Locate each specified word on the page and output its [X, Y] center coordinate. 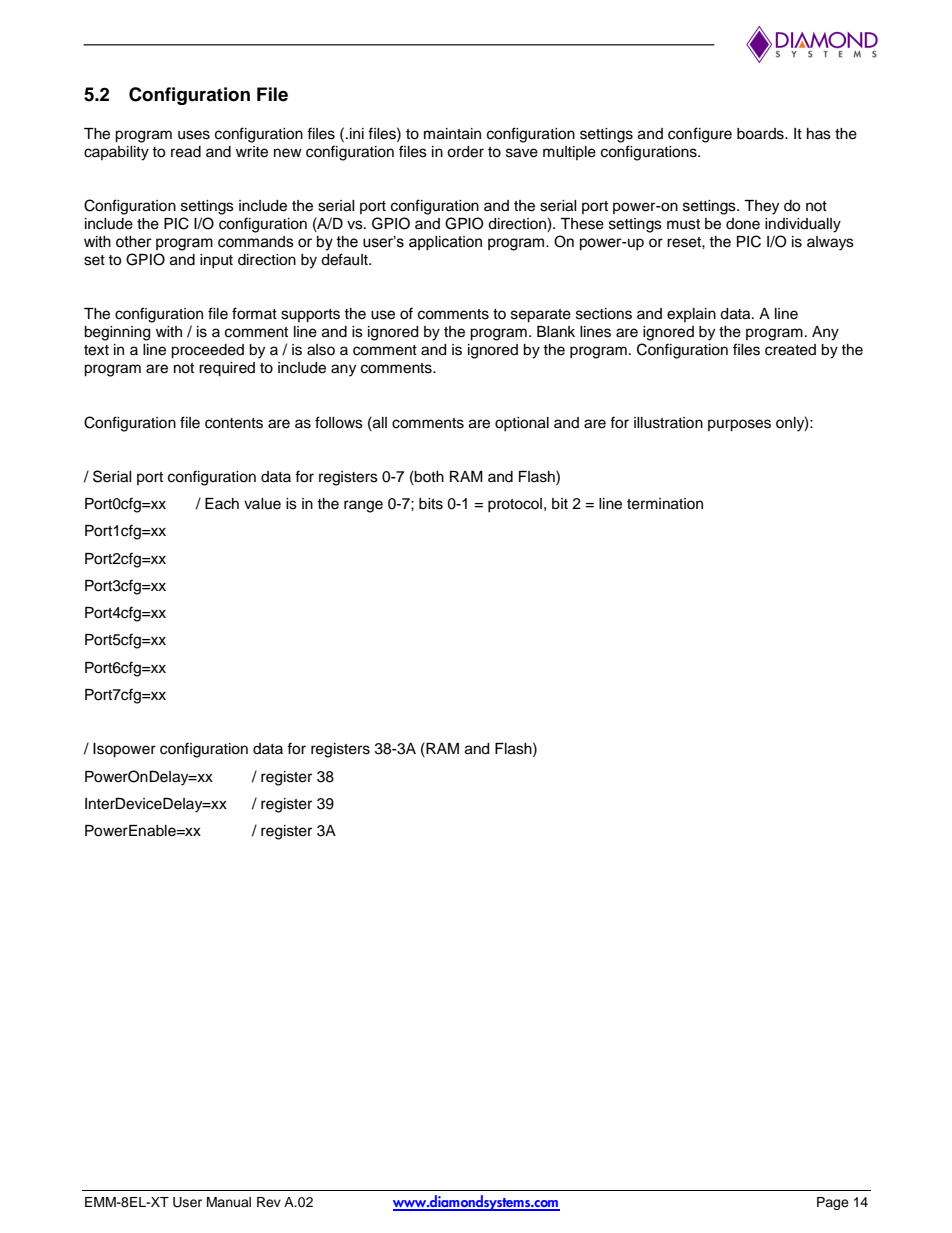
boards [761, 134]
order [465, 152]
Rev [269, 1202]
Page [833, 1203]
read [186, 152]
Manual [229, 1202]
